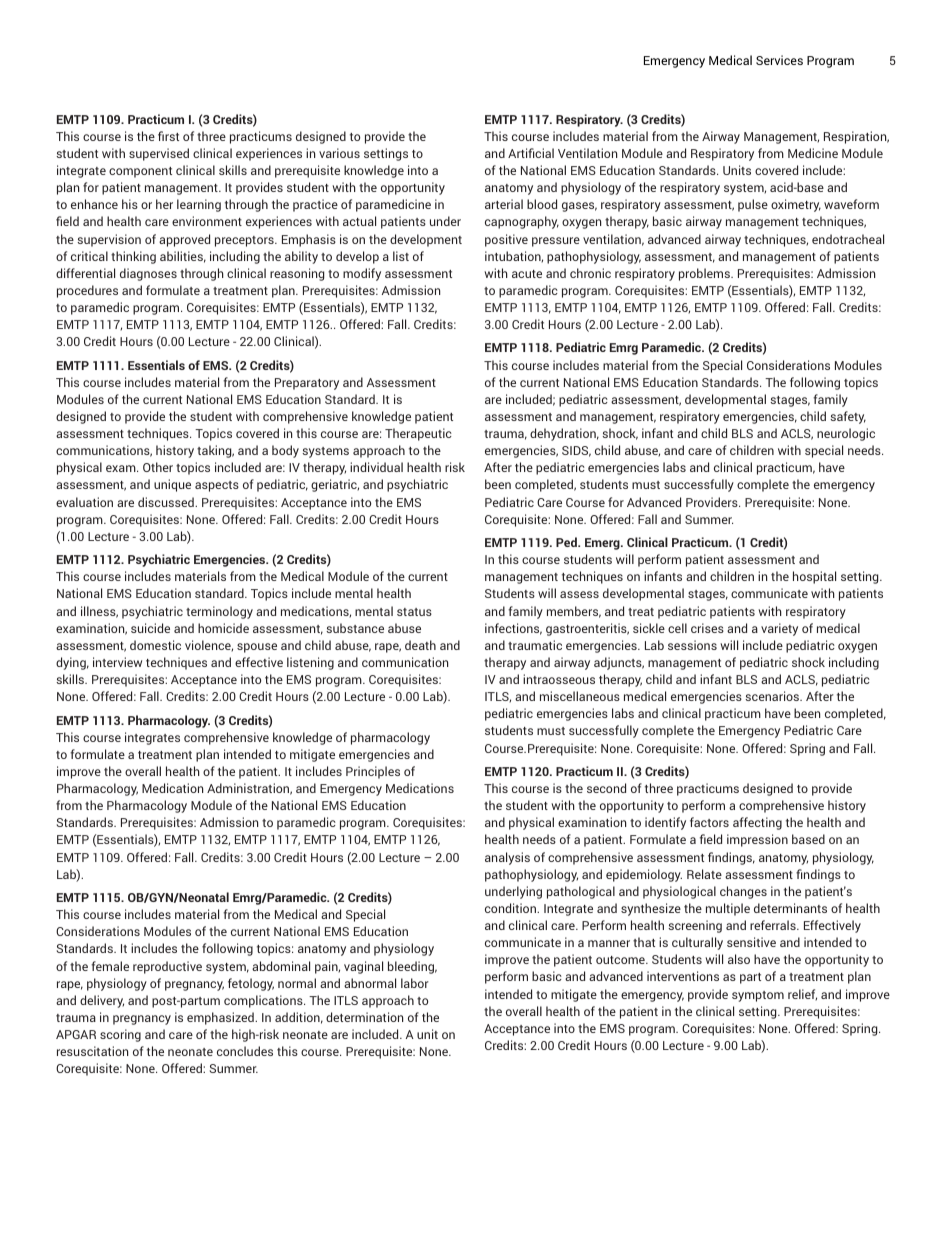 This screenshot has width=952, height=1233. I want to click on labor, so click(415, 983).
